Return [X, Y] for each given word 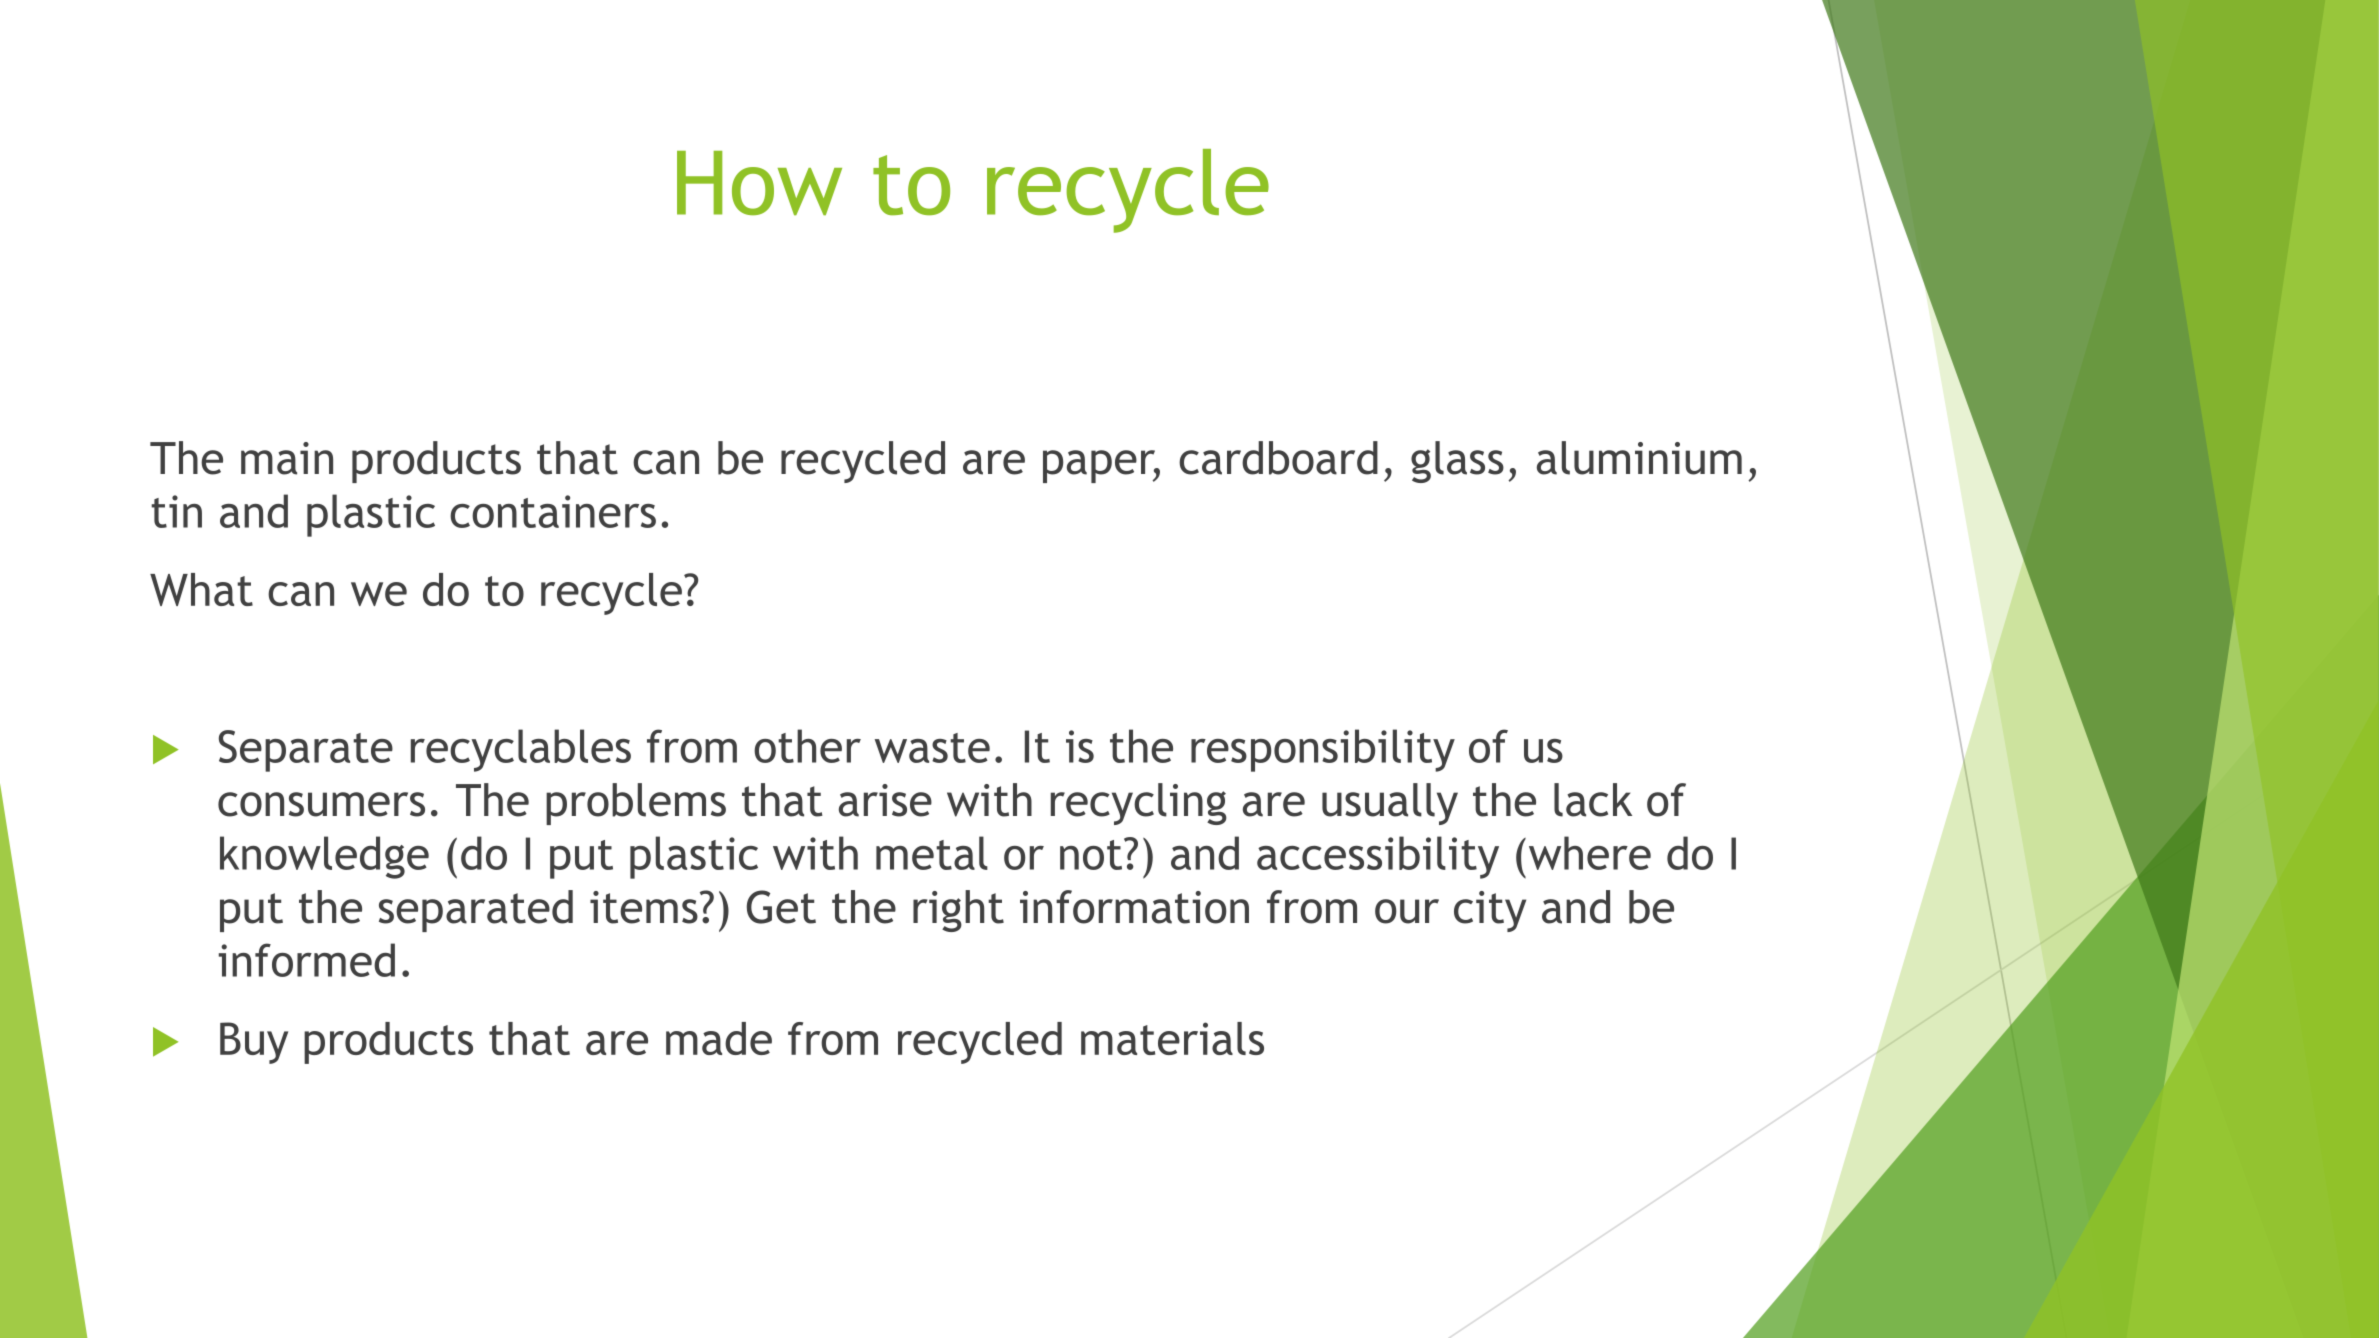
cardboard [1278, 458]
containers [553, 511]
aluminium [1639, 458]
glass [1457, 462]
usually [1390, 804]
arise [885, 800]
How [759, 183]
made [719, 1038]
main [287, 458]
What [201, 589]
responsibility [1323, 750]
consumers [321, 804]
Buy [254, 1043]
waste [932, 748]
